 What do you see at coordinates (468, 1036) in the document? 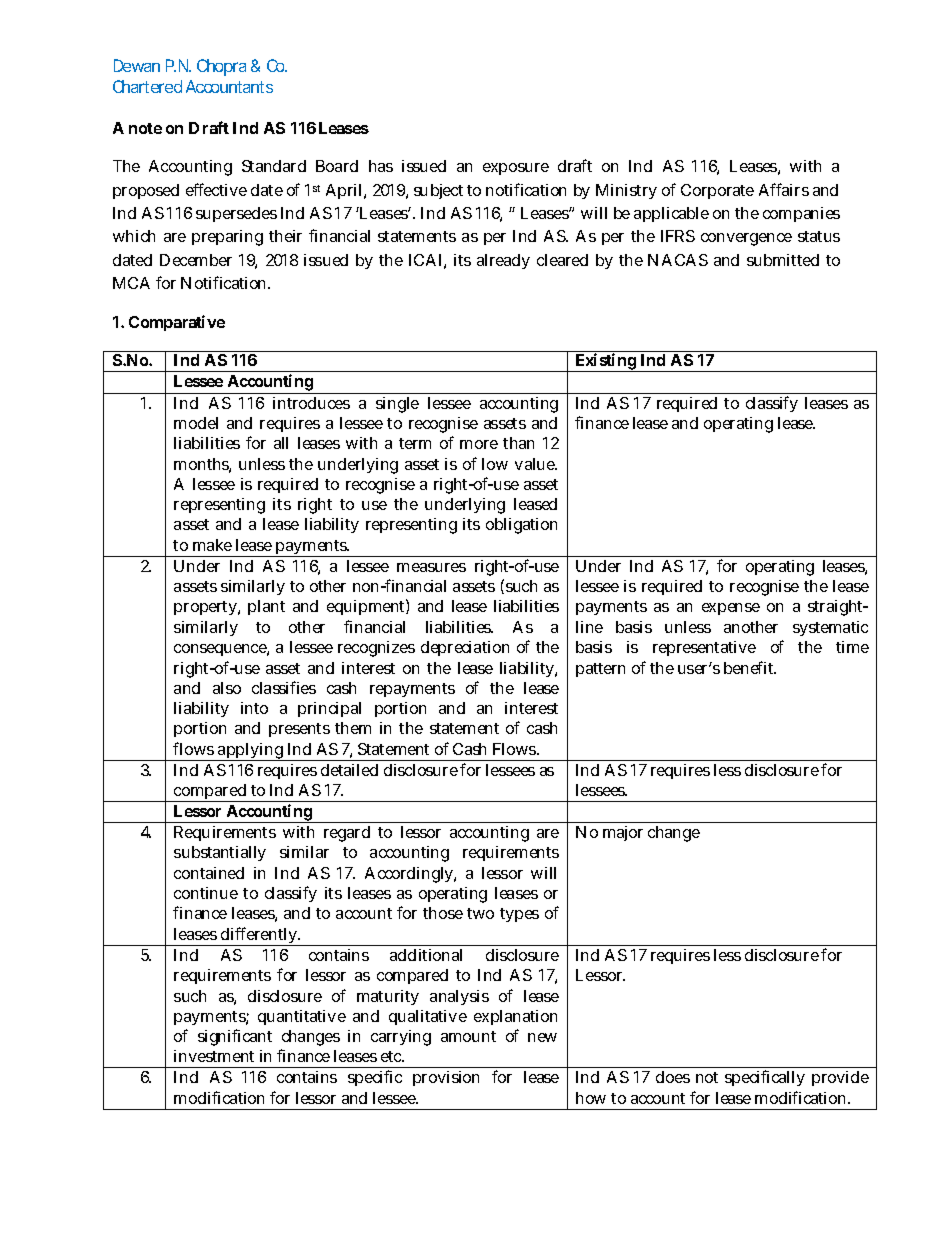
I see `amount` at bounding box center [468, 1036].
